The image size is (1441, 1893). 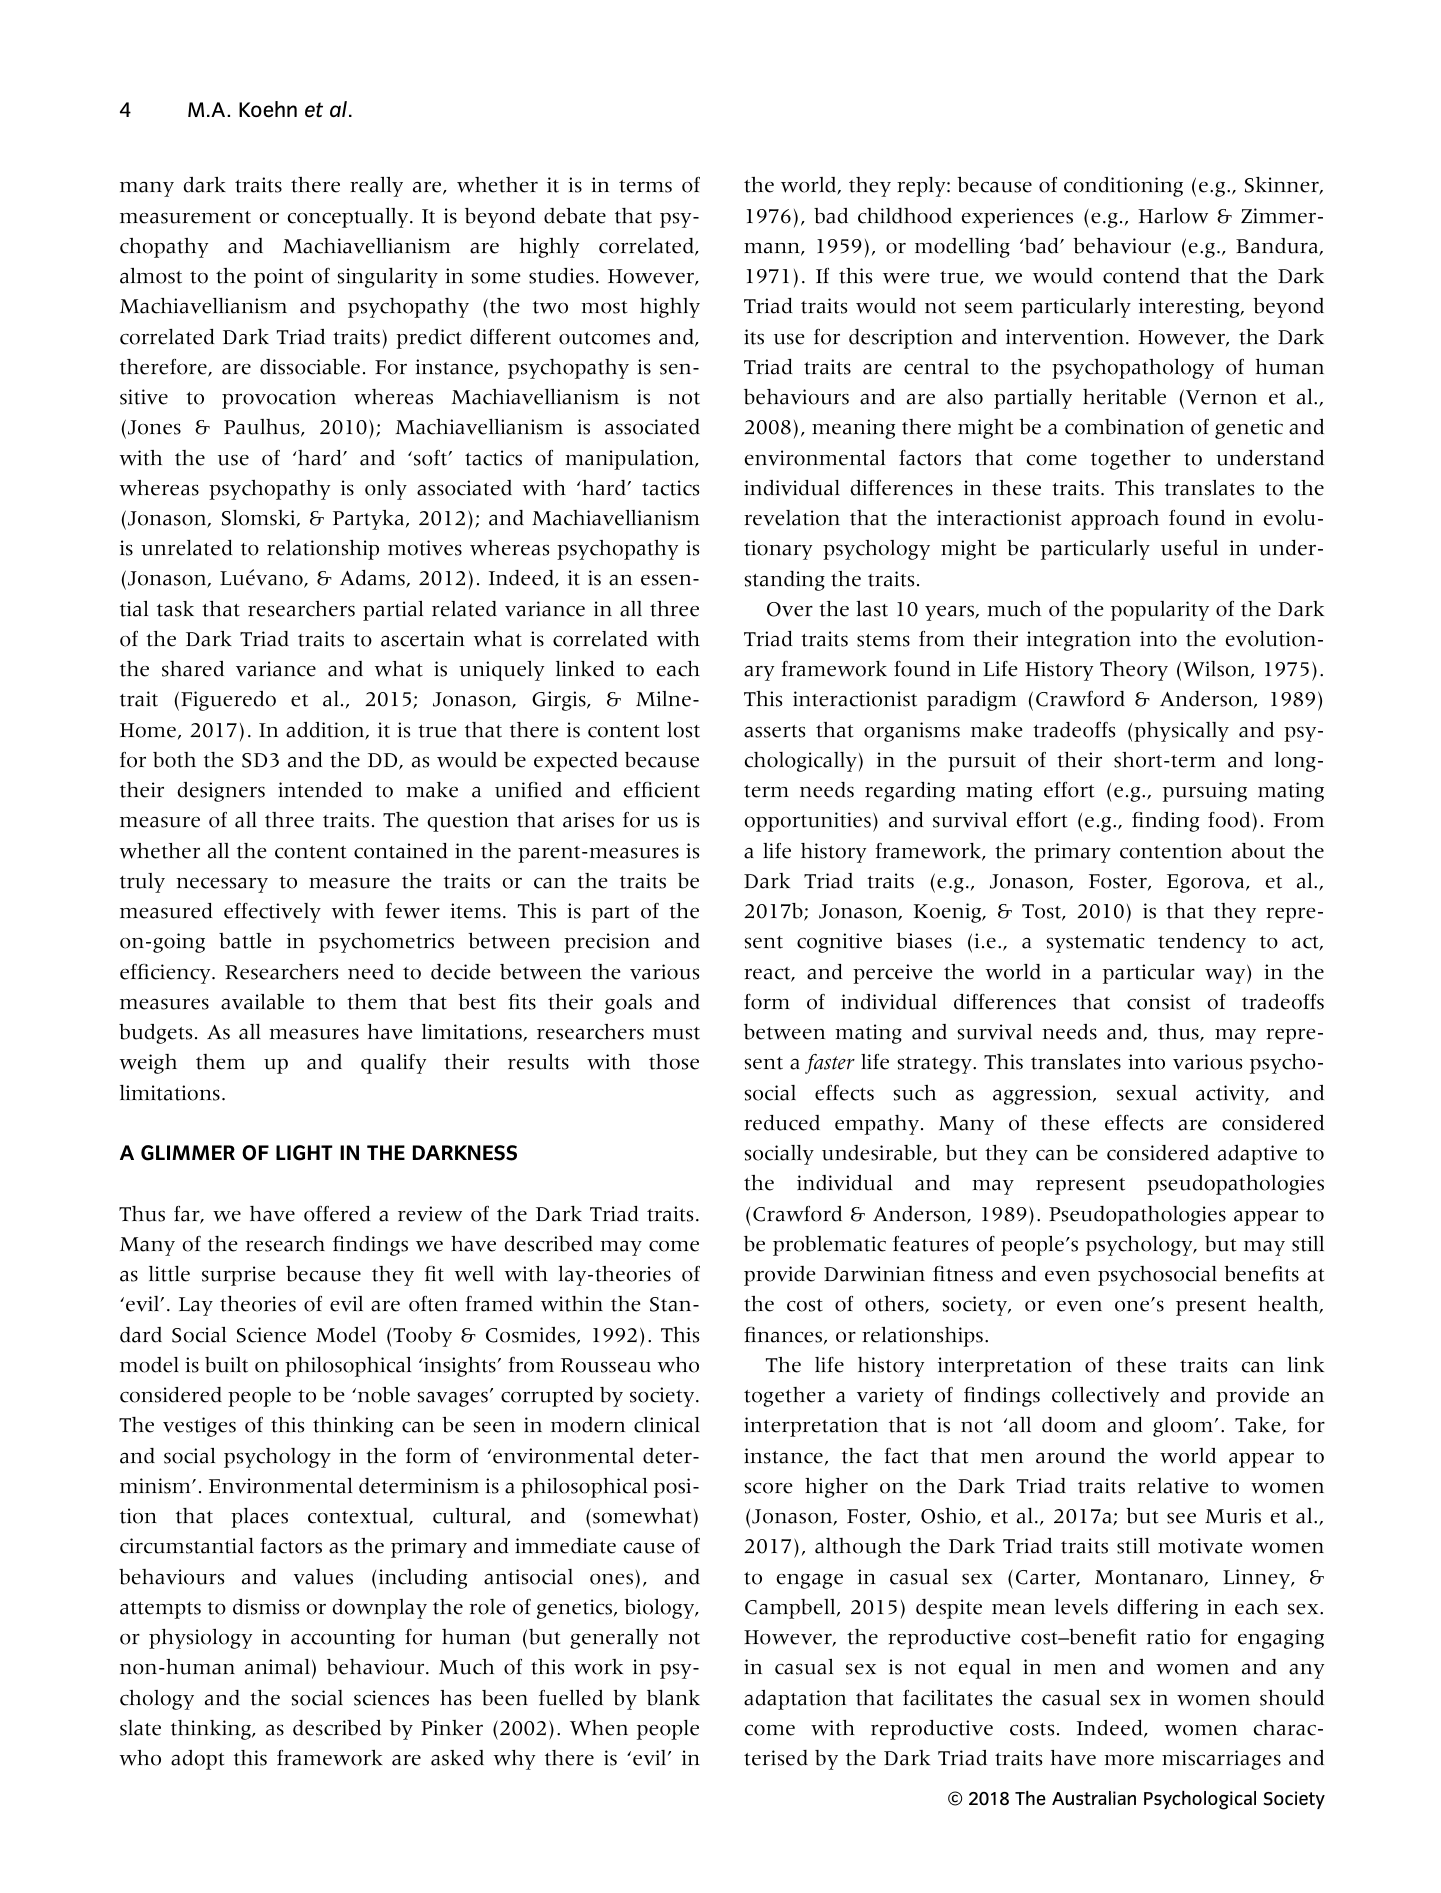 What do you see at coordinates (278, 278) in the document?
I see `point` at bounding box center [278, 278].
